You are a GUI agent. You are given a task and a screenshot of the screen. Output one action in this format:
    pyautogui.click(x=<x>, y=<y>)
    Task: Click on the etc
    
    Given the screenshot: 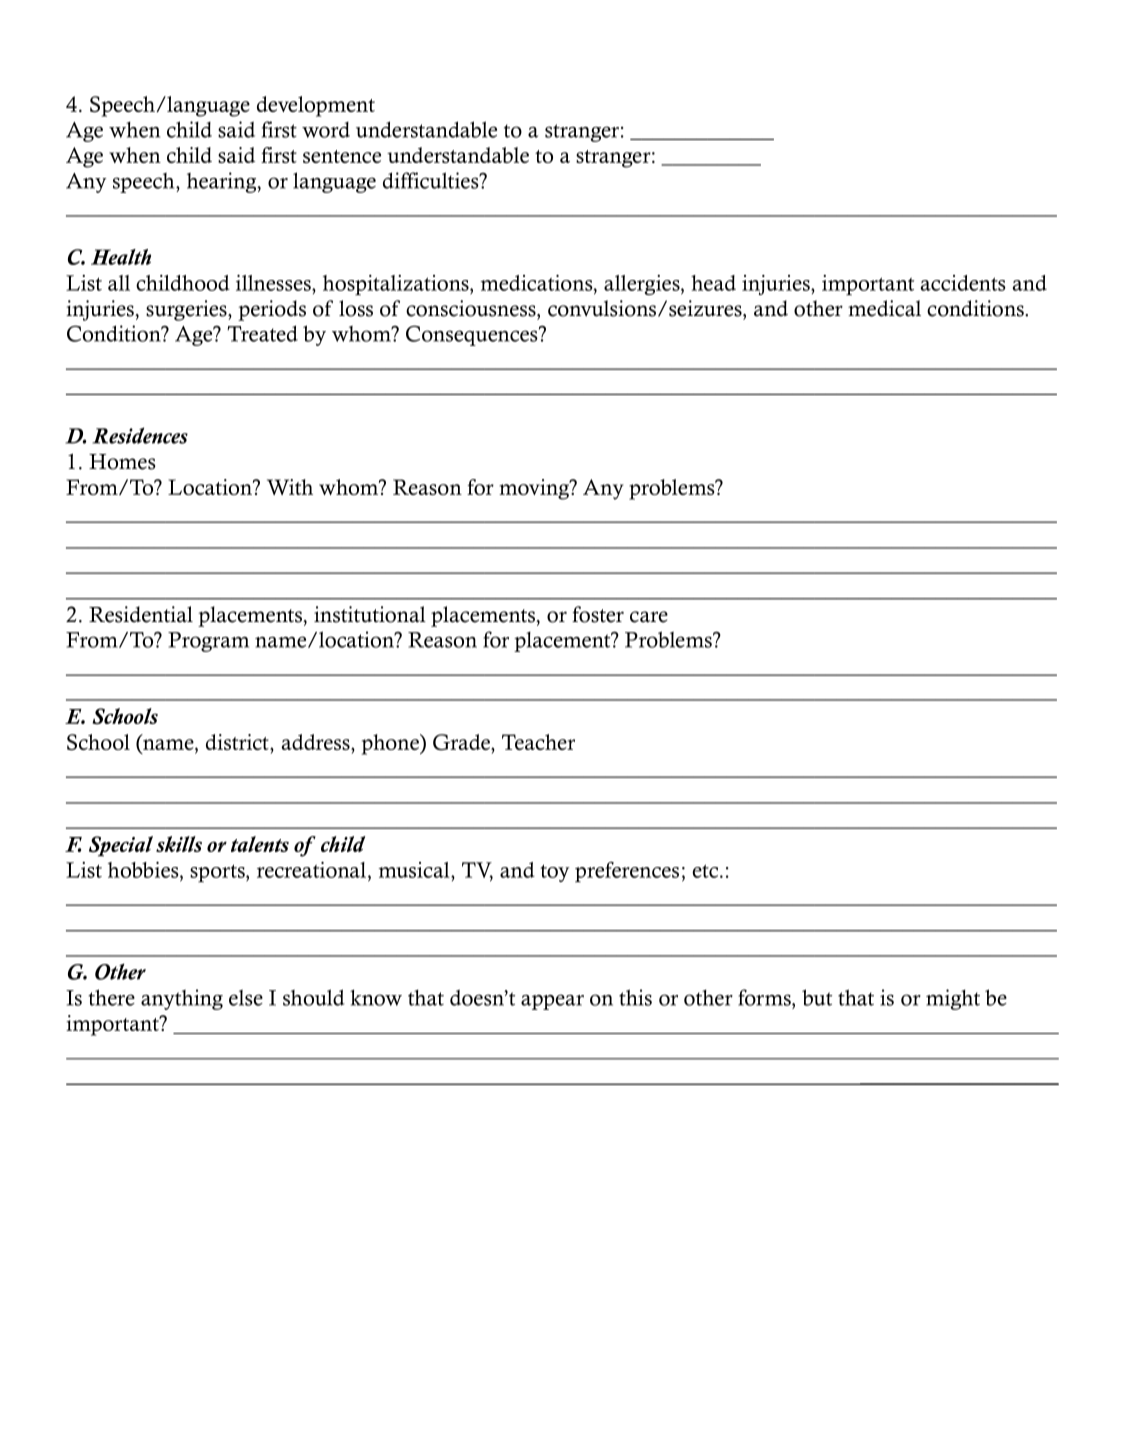 What is the action you would take?
    pyautogui.click(x=706, y=871)
